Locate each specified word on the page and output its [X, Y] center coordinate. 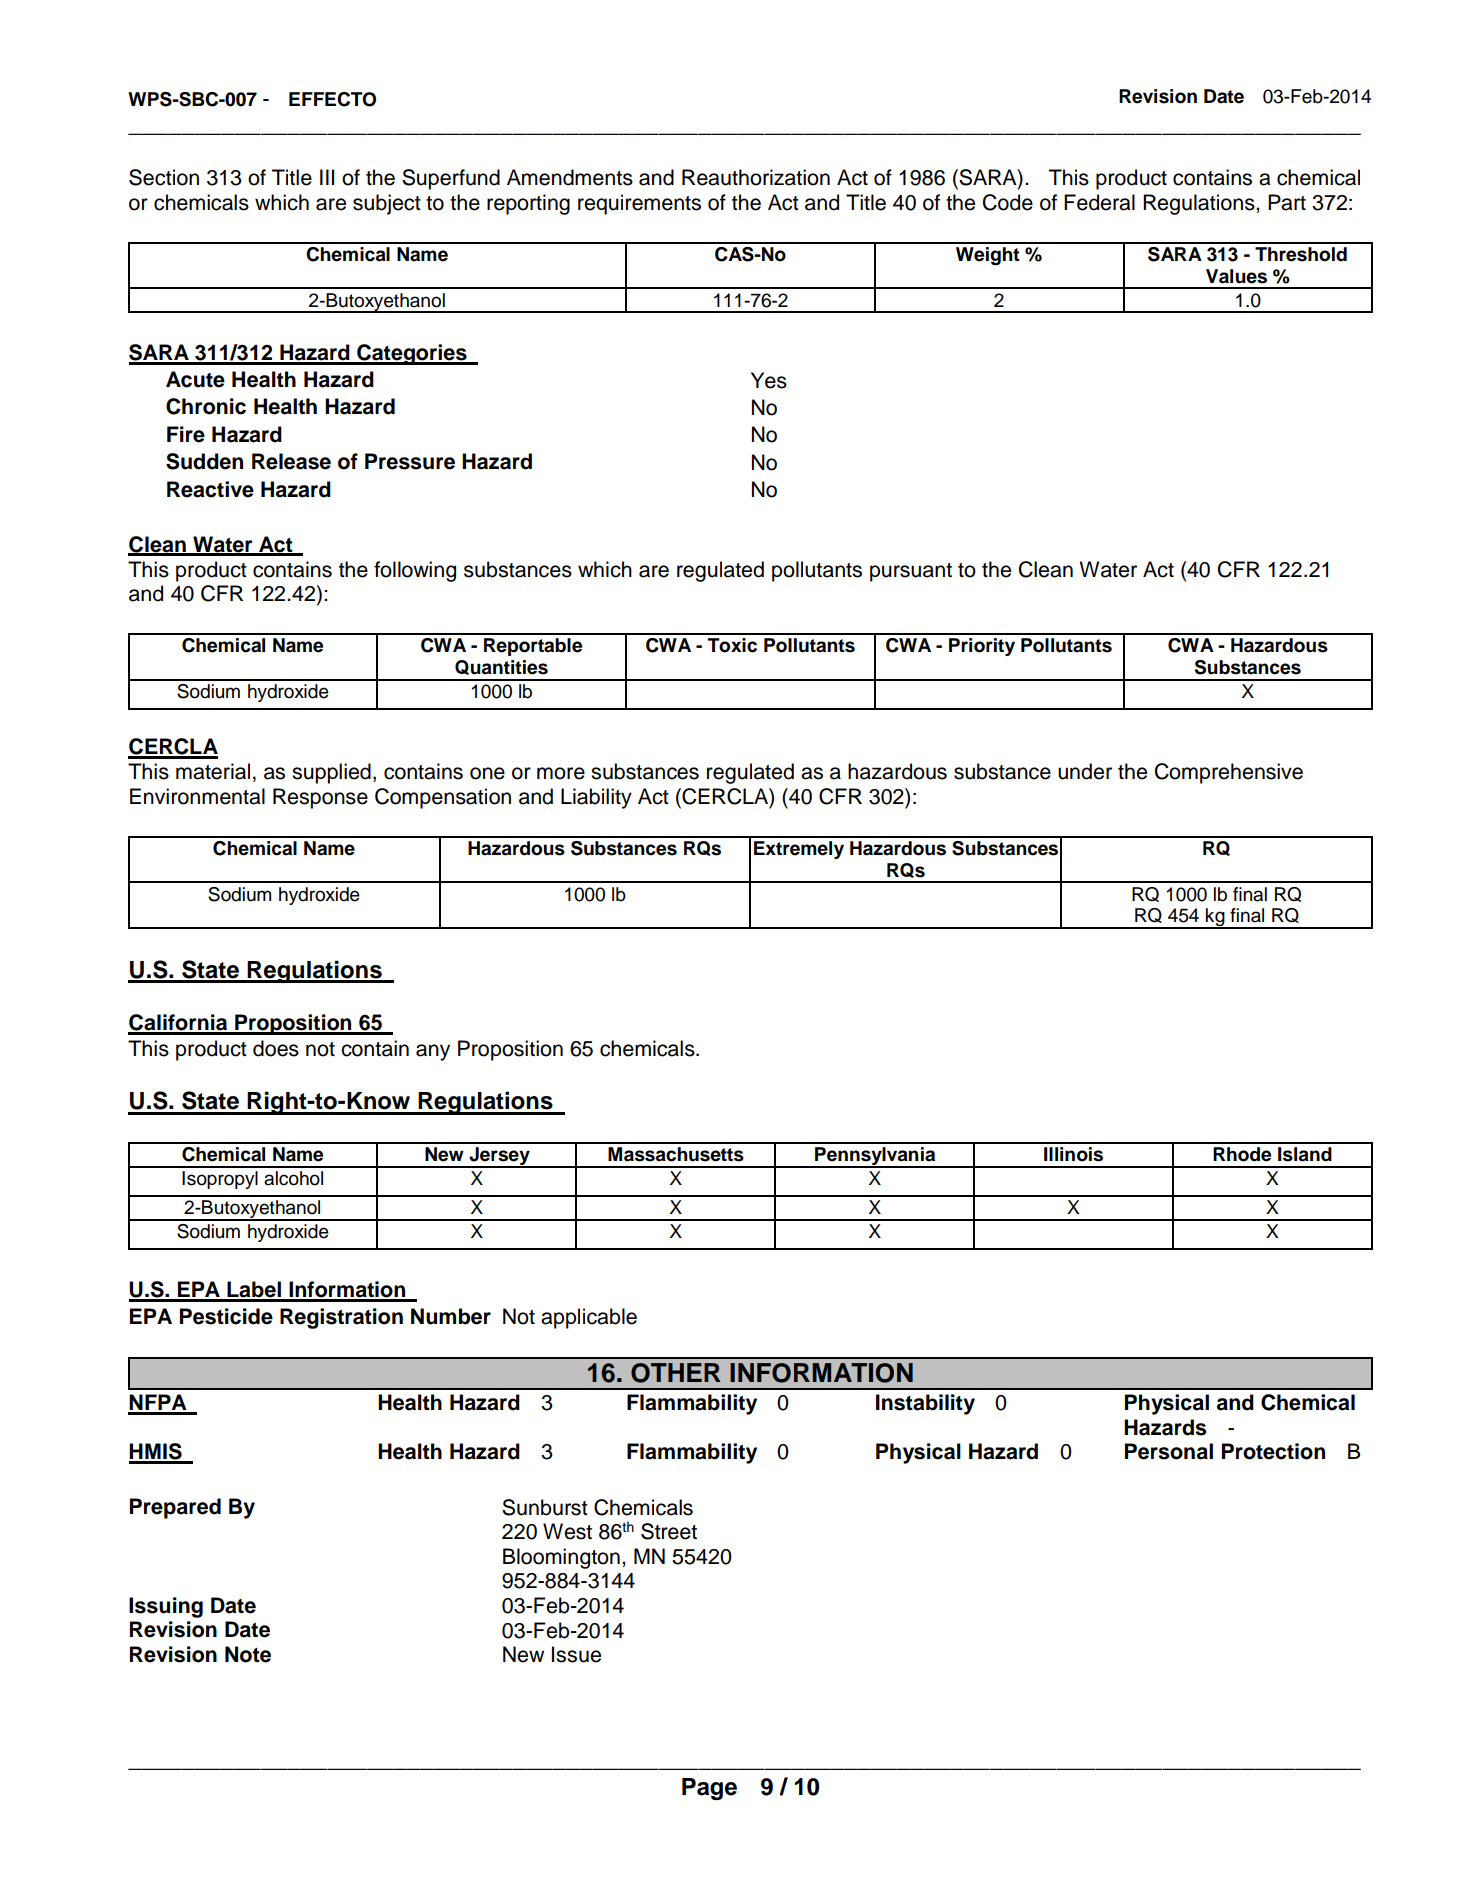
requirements [639, 204]
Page [709, 1789]
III [327, 177]
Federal [1099, 202]
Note [248, 1654]
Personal [1169, 1451]
